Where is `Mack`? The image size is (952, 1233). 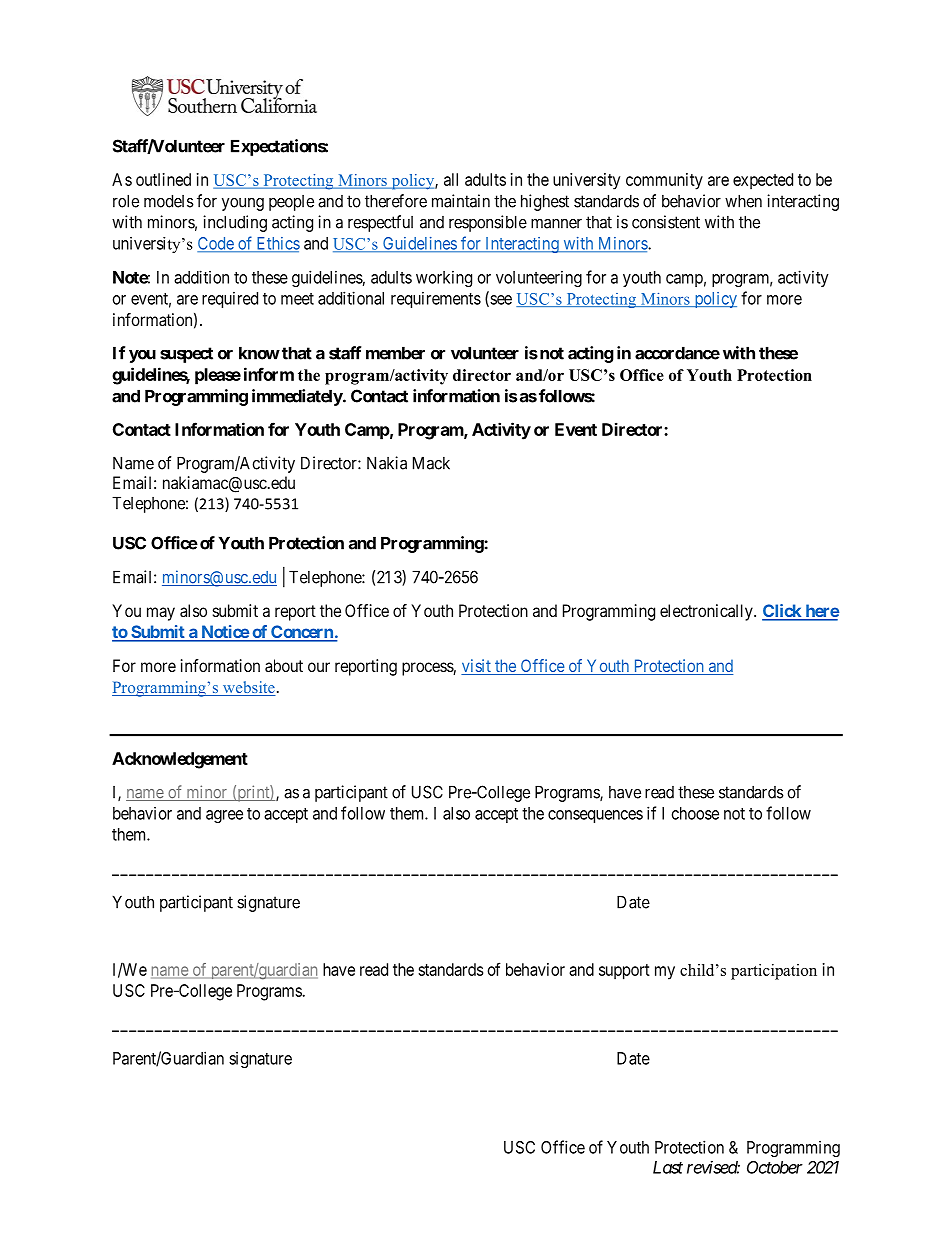 Mack is located at coordinates (431, 463).
